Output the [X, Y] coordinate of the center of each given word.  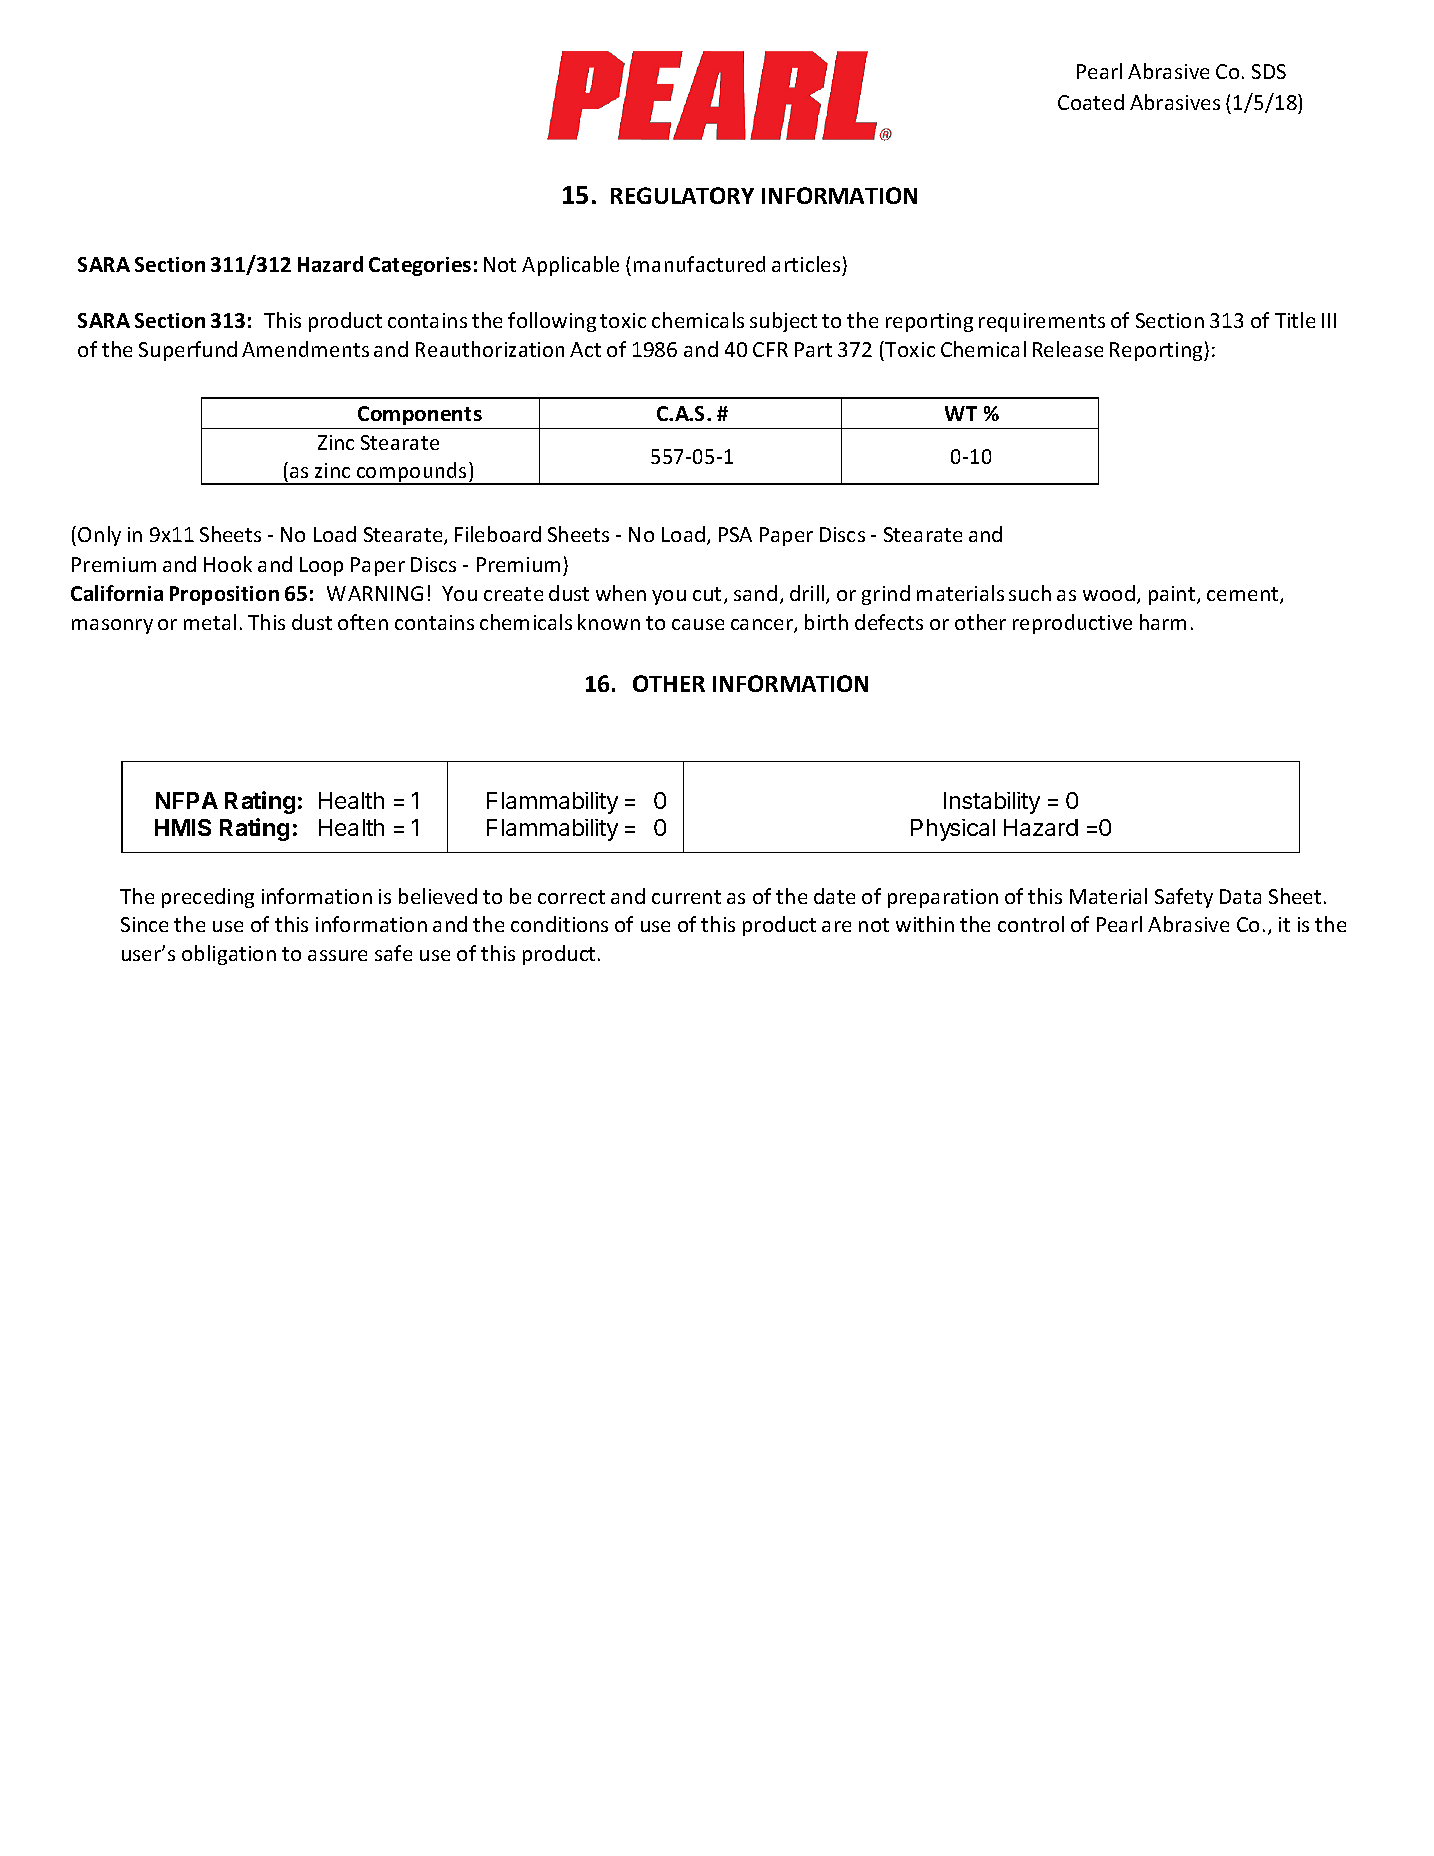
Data [1240, 896]
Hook [228, 564]
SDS [1269, 71]
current [686, 897]
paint [1173, 595]
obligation [229, 955]
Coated [1091, 102]
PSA [735, 534]
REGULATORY [682, 195]
